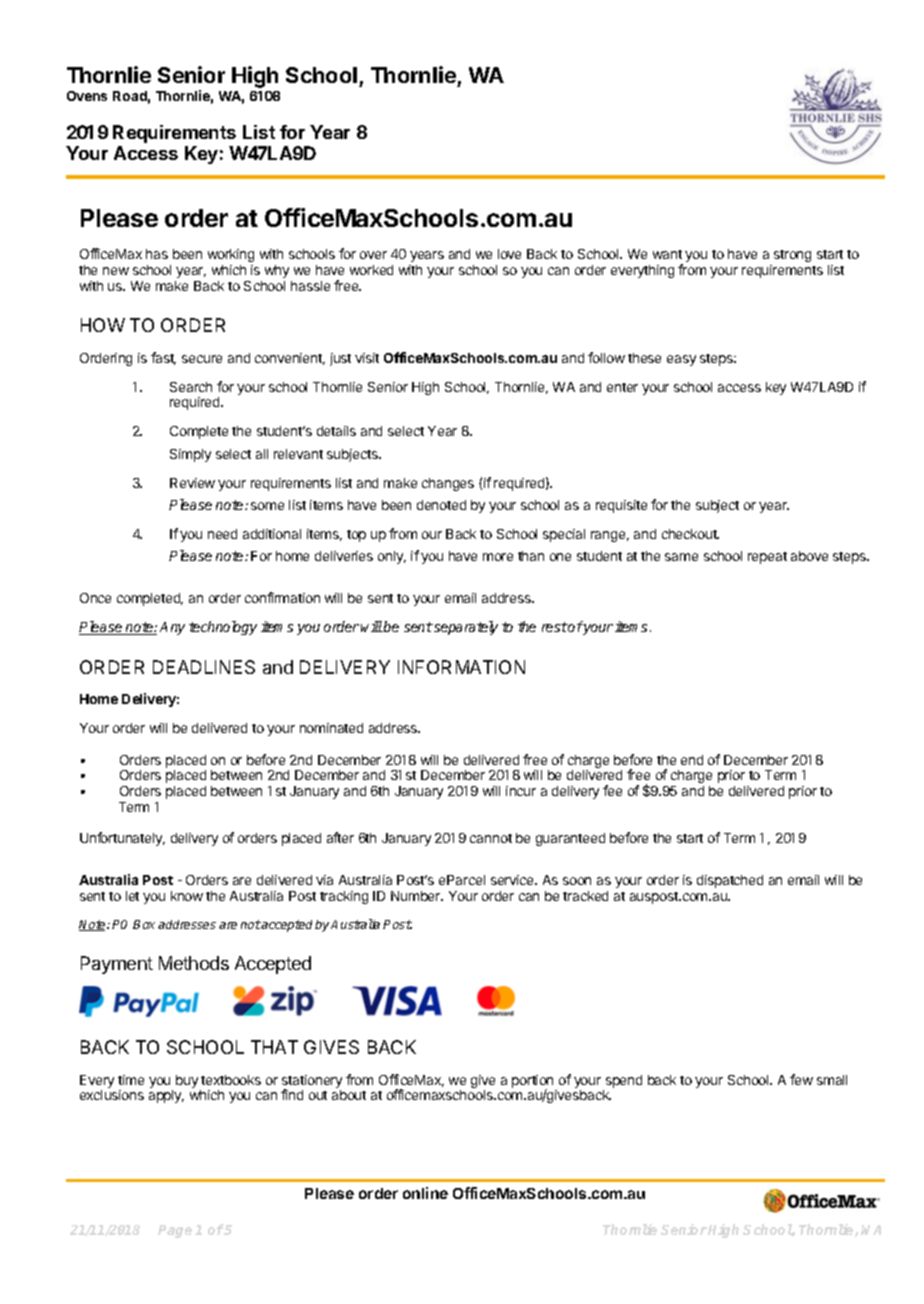 The height and width of the page is (1304, 924). I want to click on repeat, so click(767, 558).
